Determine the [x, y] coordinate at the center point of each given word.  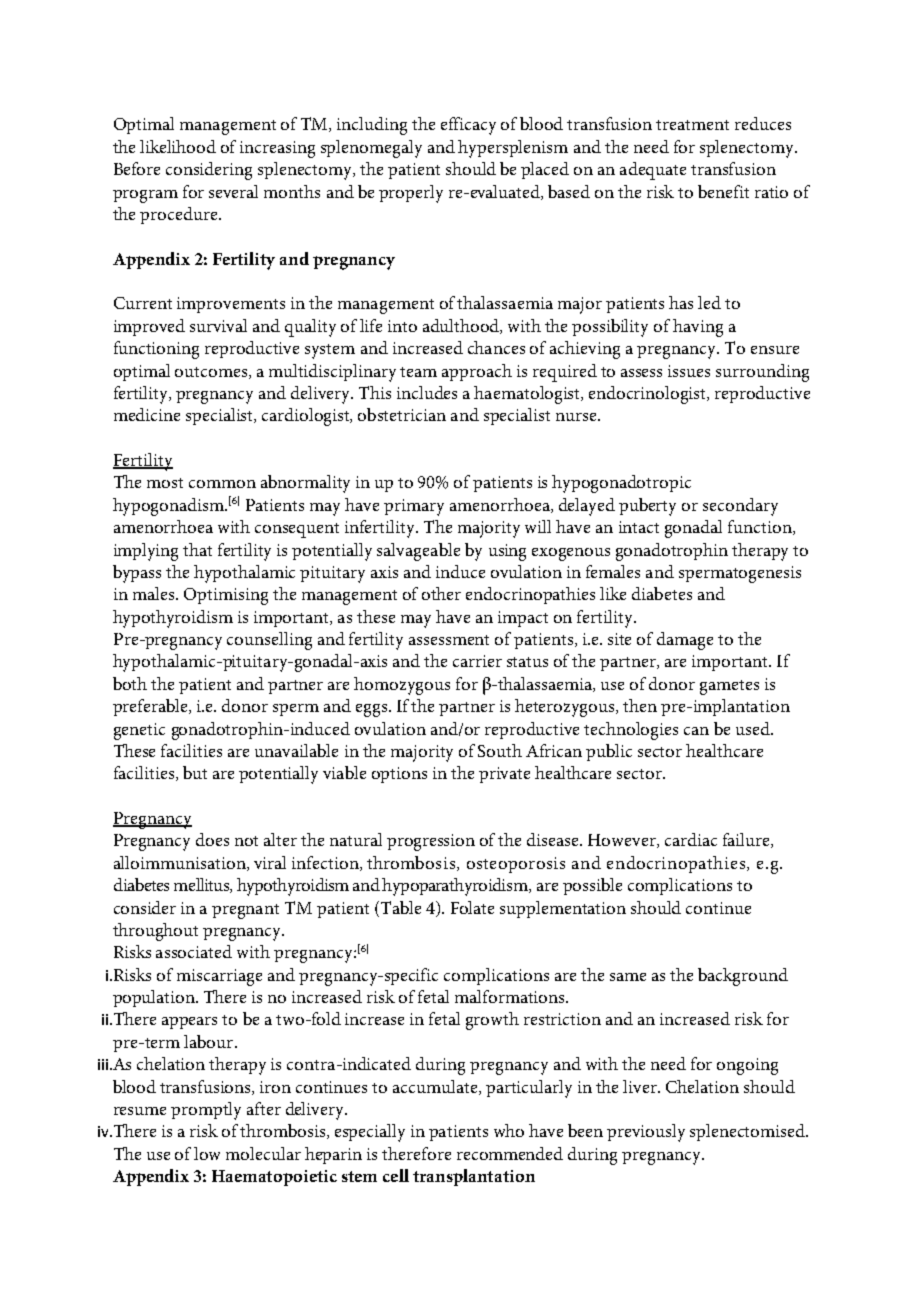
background [743, 977]
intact [639, 527]
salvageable [418, 552]
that [197, 549]
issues [689, 371]
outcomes [212, 373]
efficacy [468, 126]
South [500, 750]
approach [477, 372]
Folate [472, 907]
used [754, 728]
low [207, 1153]
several [233, 191]
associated [194, 951]
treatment [692, 125]
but [195, 772]
